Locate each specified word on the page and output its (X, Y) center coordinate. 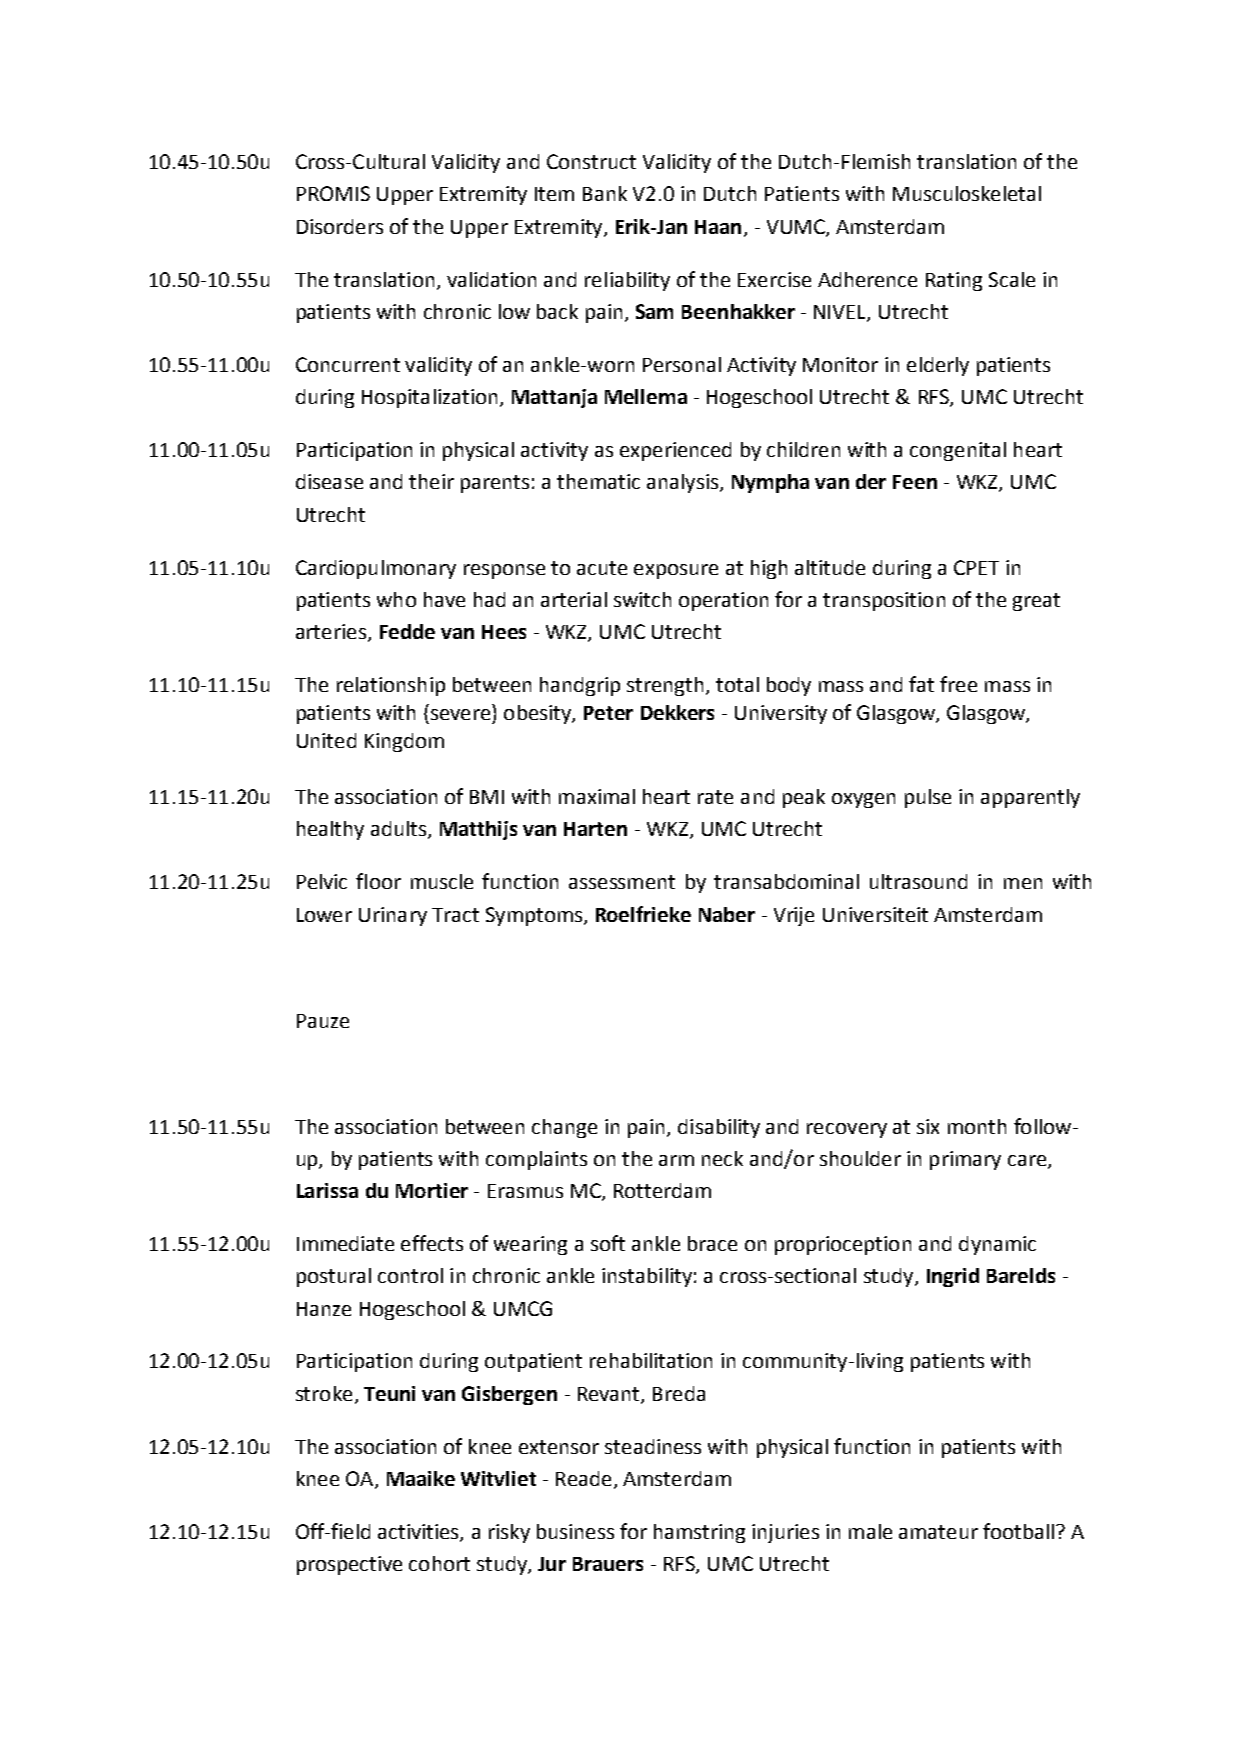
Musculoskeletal (967, 193)
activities (419, 1532)
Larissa (327, 1190)
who (396, 599)
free (958, 684)
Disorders (340, 226)
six (928, 1126)
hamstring (699, 1533)
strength (665, 686)
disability (719, 1128)
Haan (718, 227)
